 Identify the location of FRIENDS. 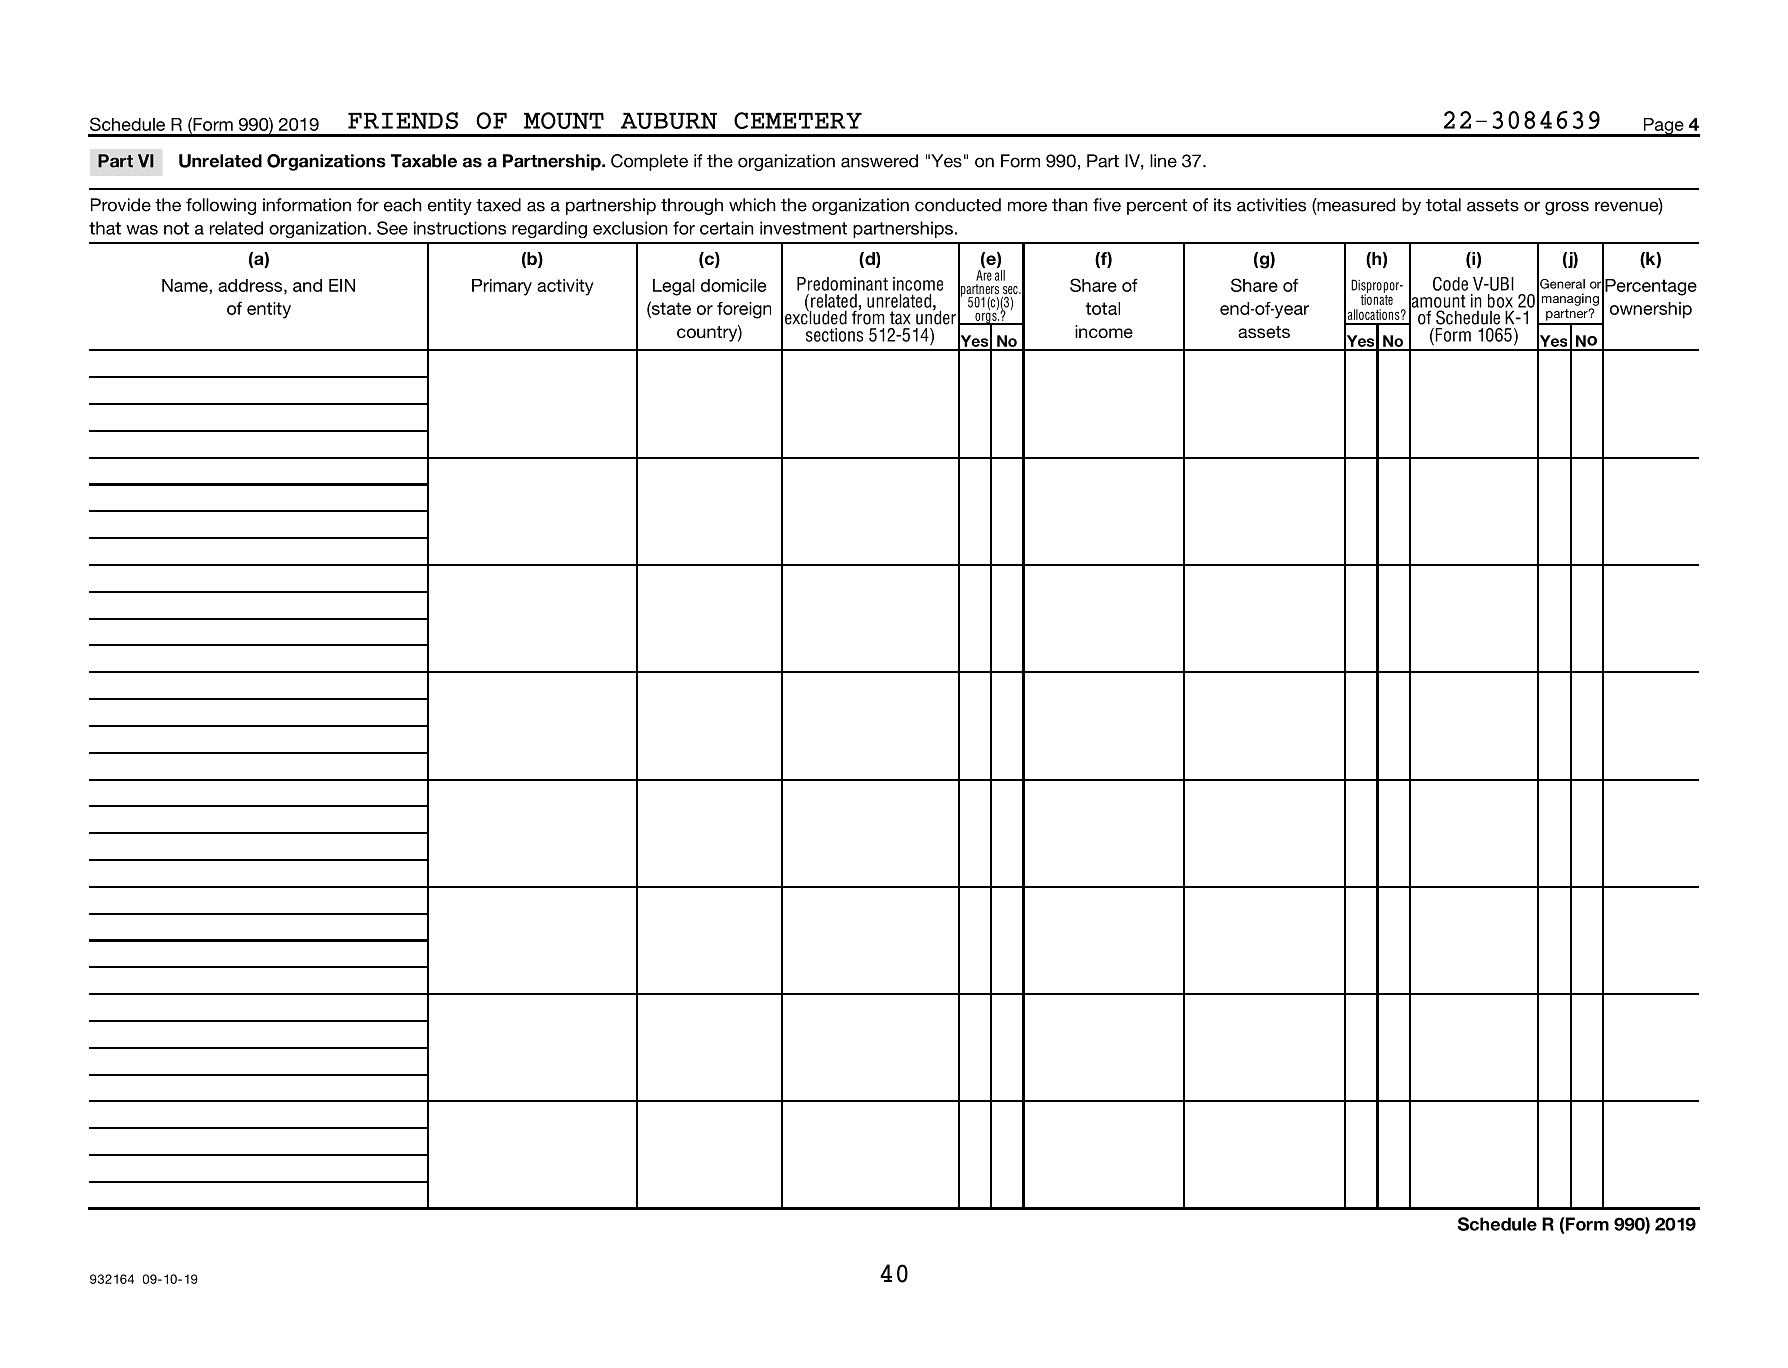
(403, 120).
